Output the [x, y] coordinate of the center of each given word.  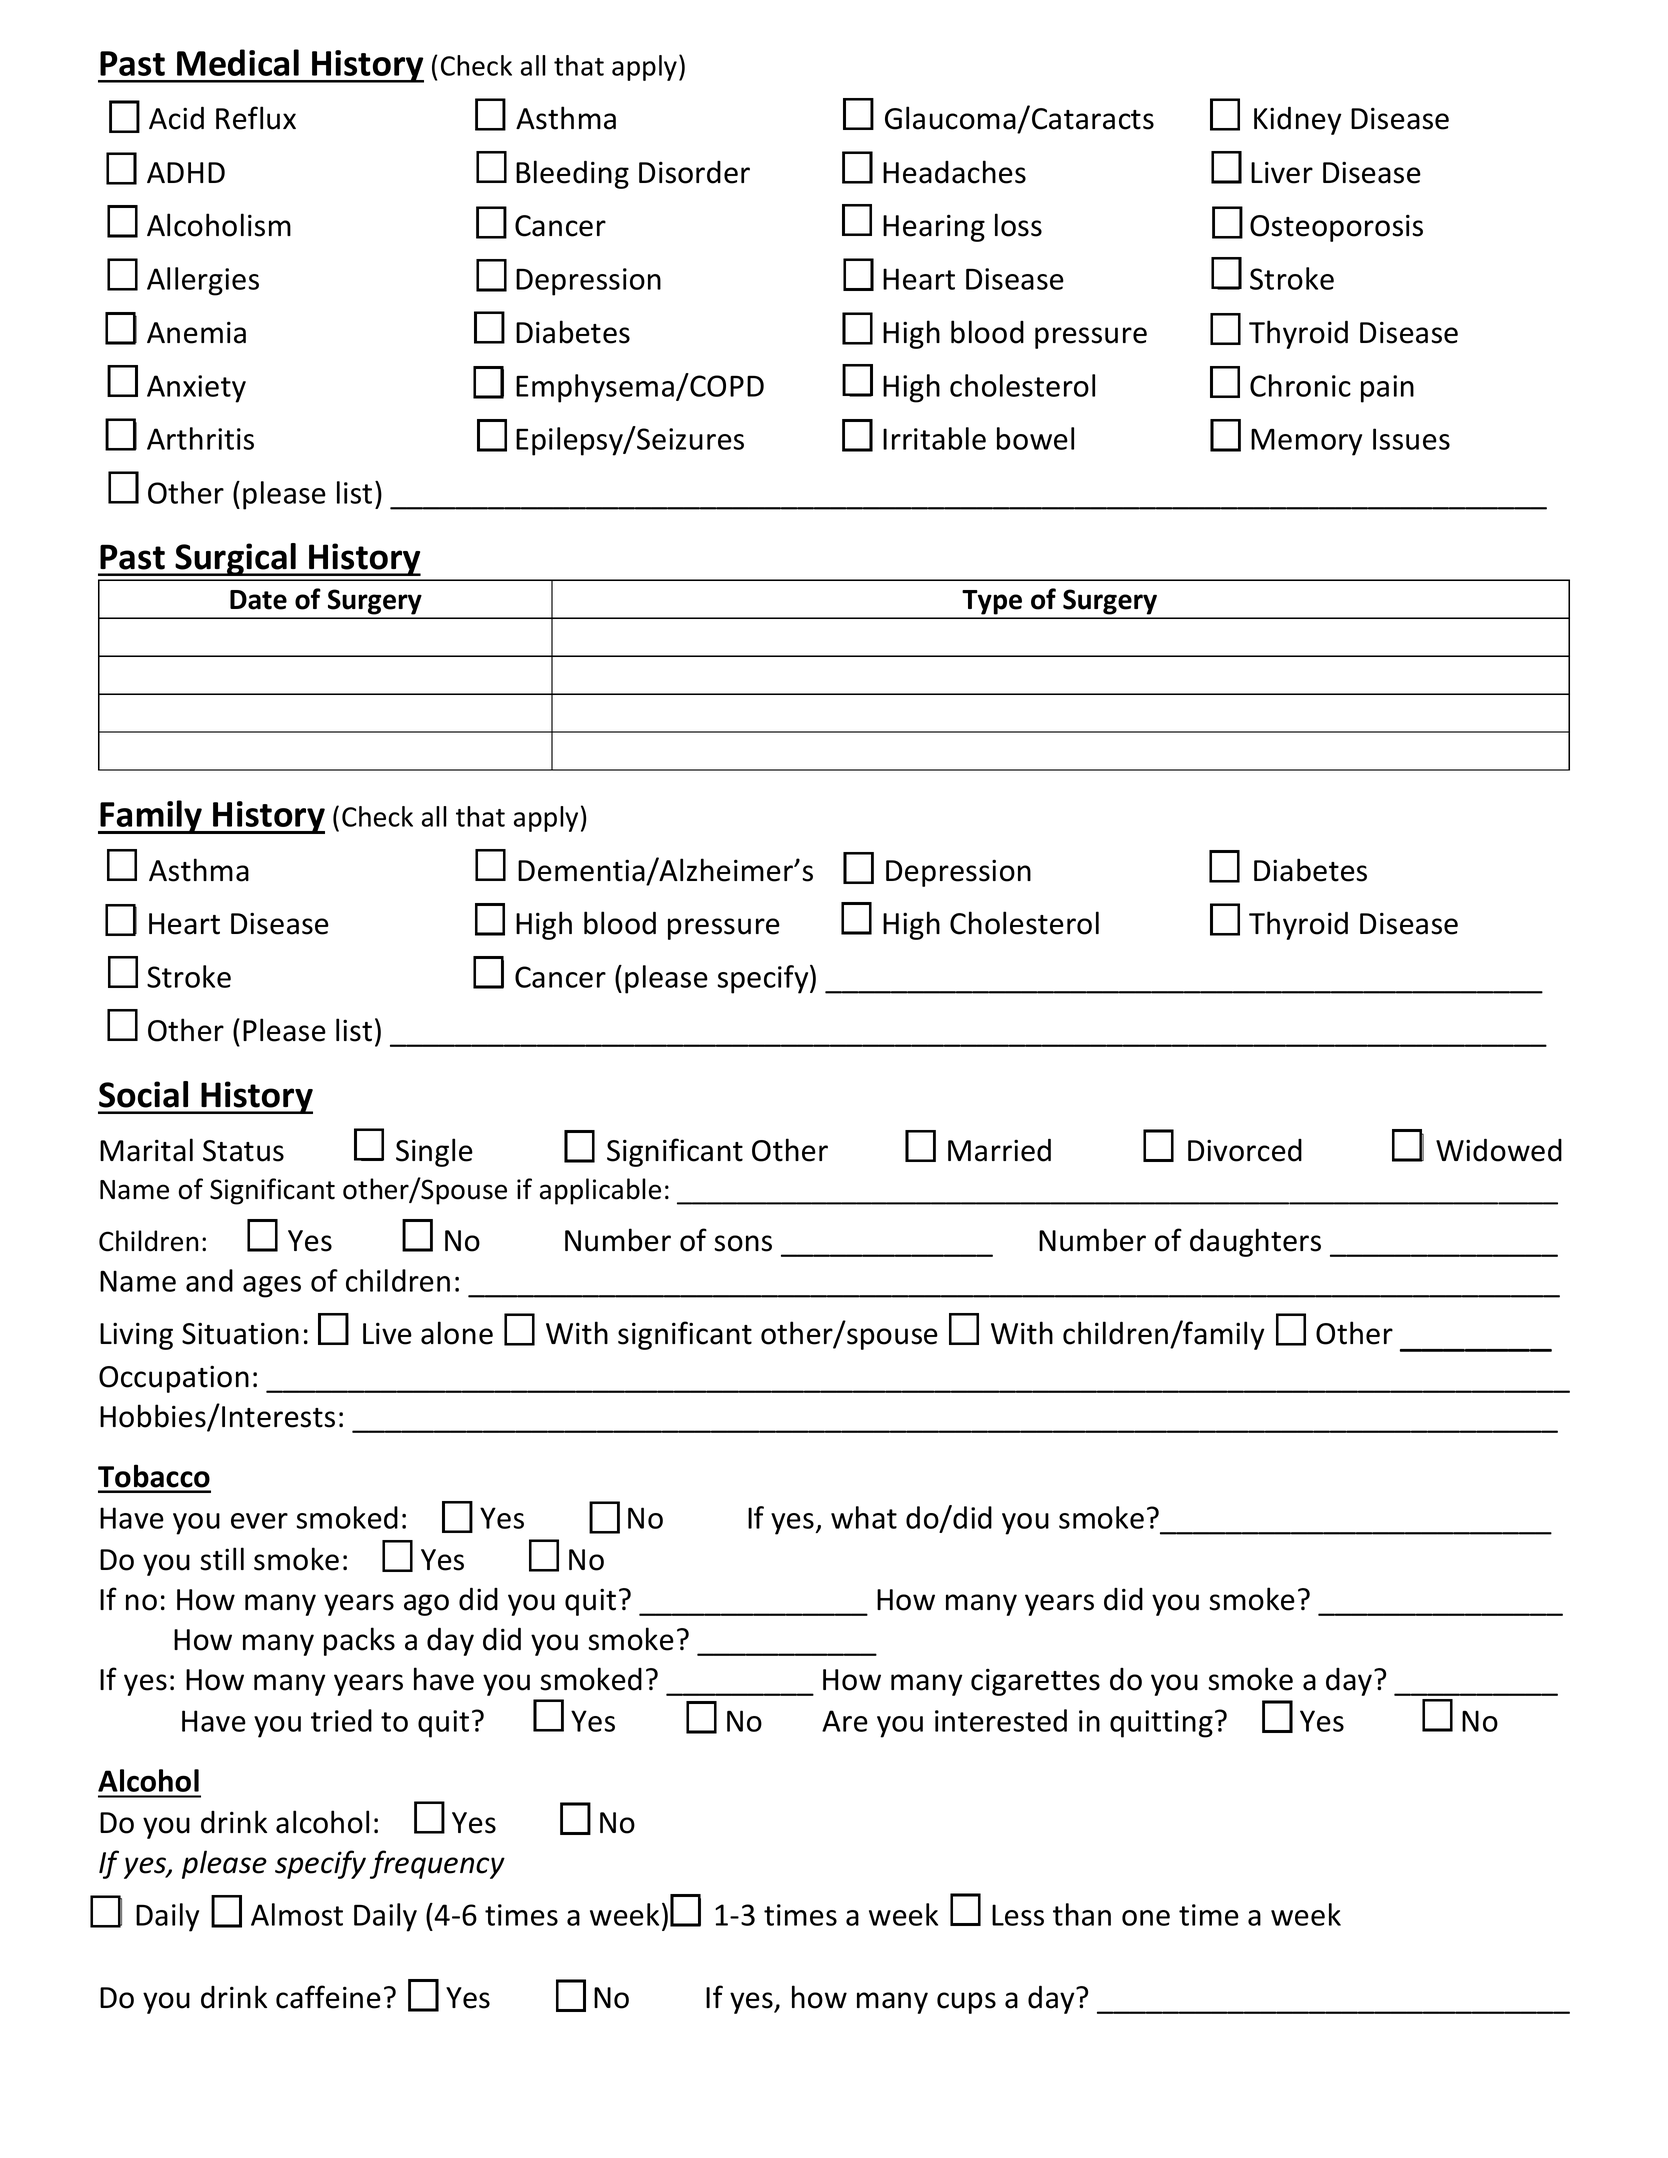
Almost [297, 1914]
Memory [1306, 442]
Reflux [256, 118]
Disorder [694, 172]
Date [258, 600]
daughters [1255, 1242]
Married [999, 1150]
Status [243, 1151]
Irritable [934, 438]
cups [966, 2003]
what [864, 1517]
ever [259, 1521]
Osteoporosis [1336, 228]
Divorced [1245, 1150]
